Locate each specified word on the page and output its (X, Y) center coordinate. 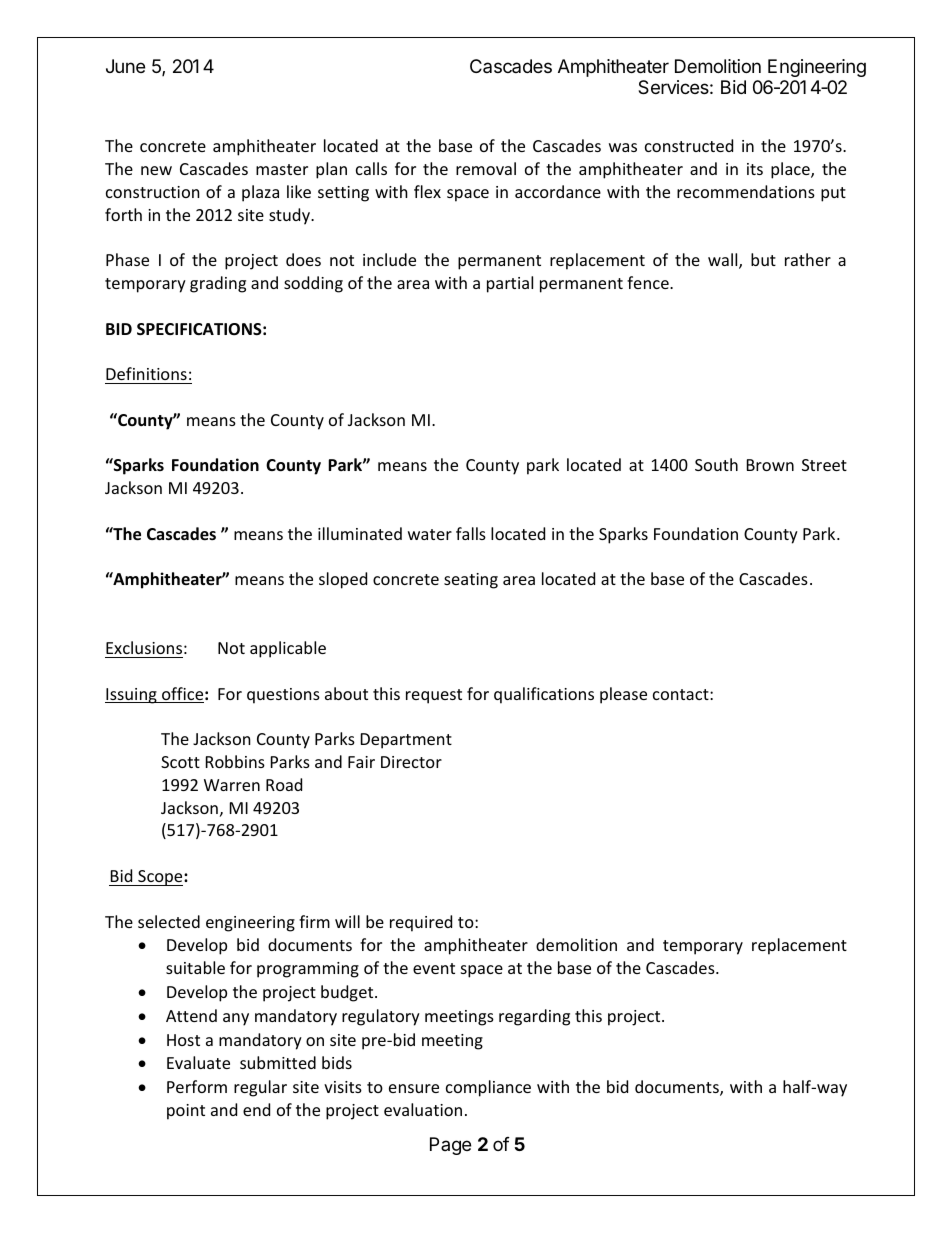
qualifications (544, 695)
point (186, 1112)
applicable (288, 649)
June (125, 66)
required (421, 923)
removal (486, 168)
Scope (160, 878)
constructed (689, 145)
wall (724, 261)
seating (471, 581)
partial (510, 284)
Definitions (146, 373)
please (623, 695)
